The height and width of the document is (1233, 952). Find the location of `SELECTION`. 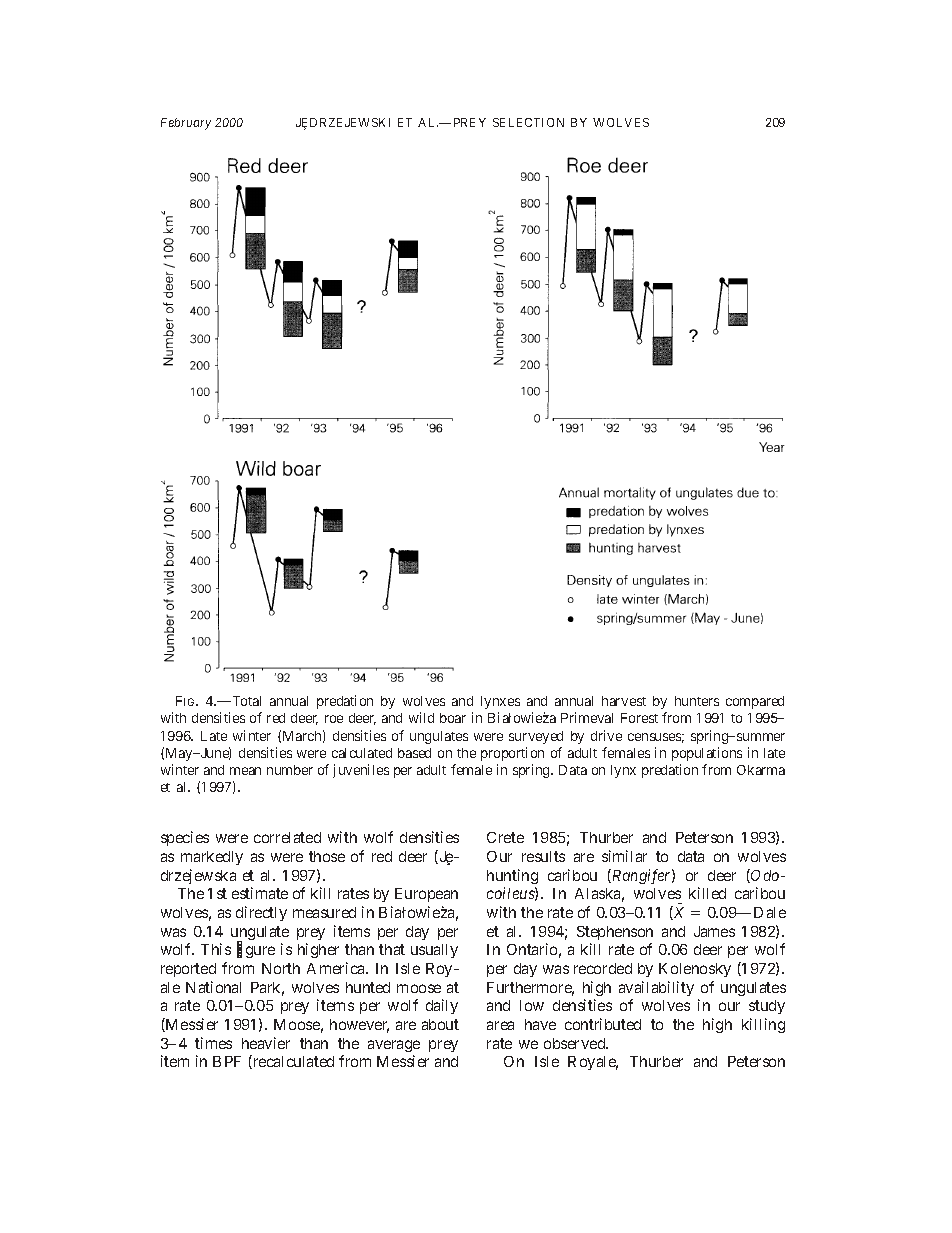

SELECTION is located at coordinates (528, 122).
